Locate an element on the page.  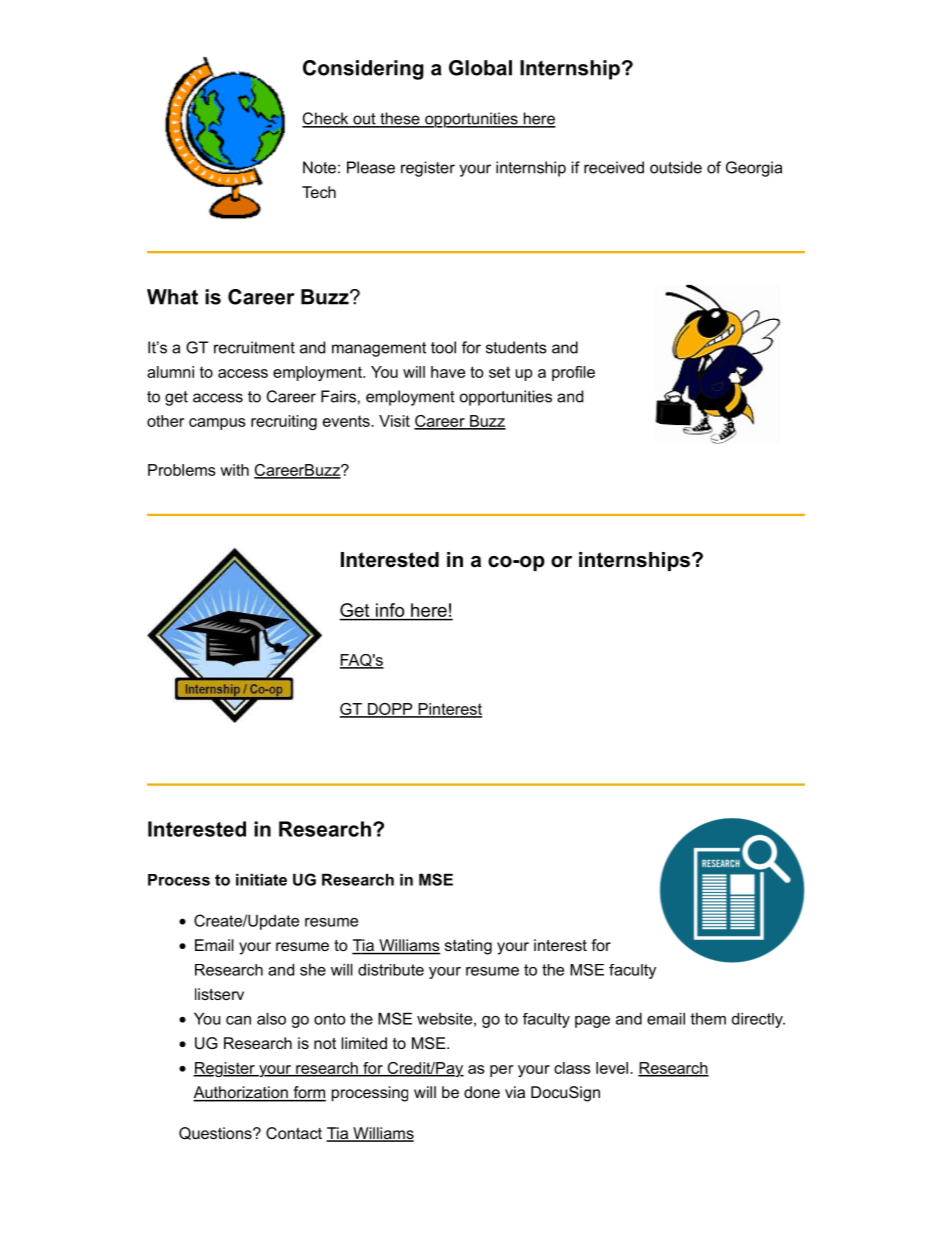
outside is located at coordinates (676, 167).
